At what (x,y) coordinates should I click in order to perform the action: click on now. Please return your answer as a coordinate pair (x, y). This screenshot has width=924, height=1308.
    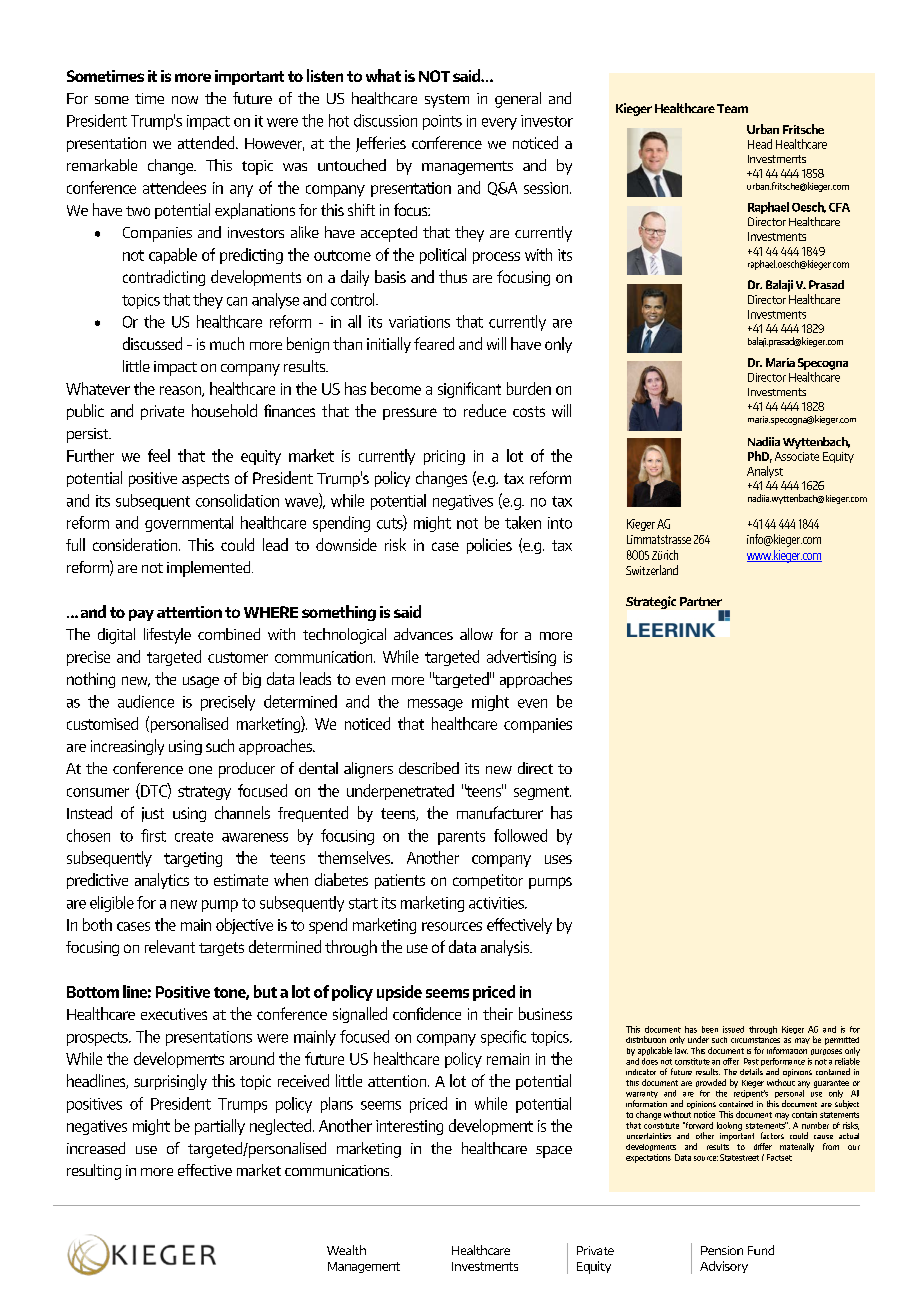
    Looking at the image, I should click on (185, 100).
